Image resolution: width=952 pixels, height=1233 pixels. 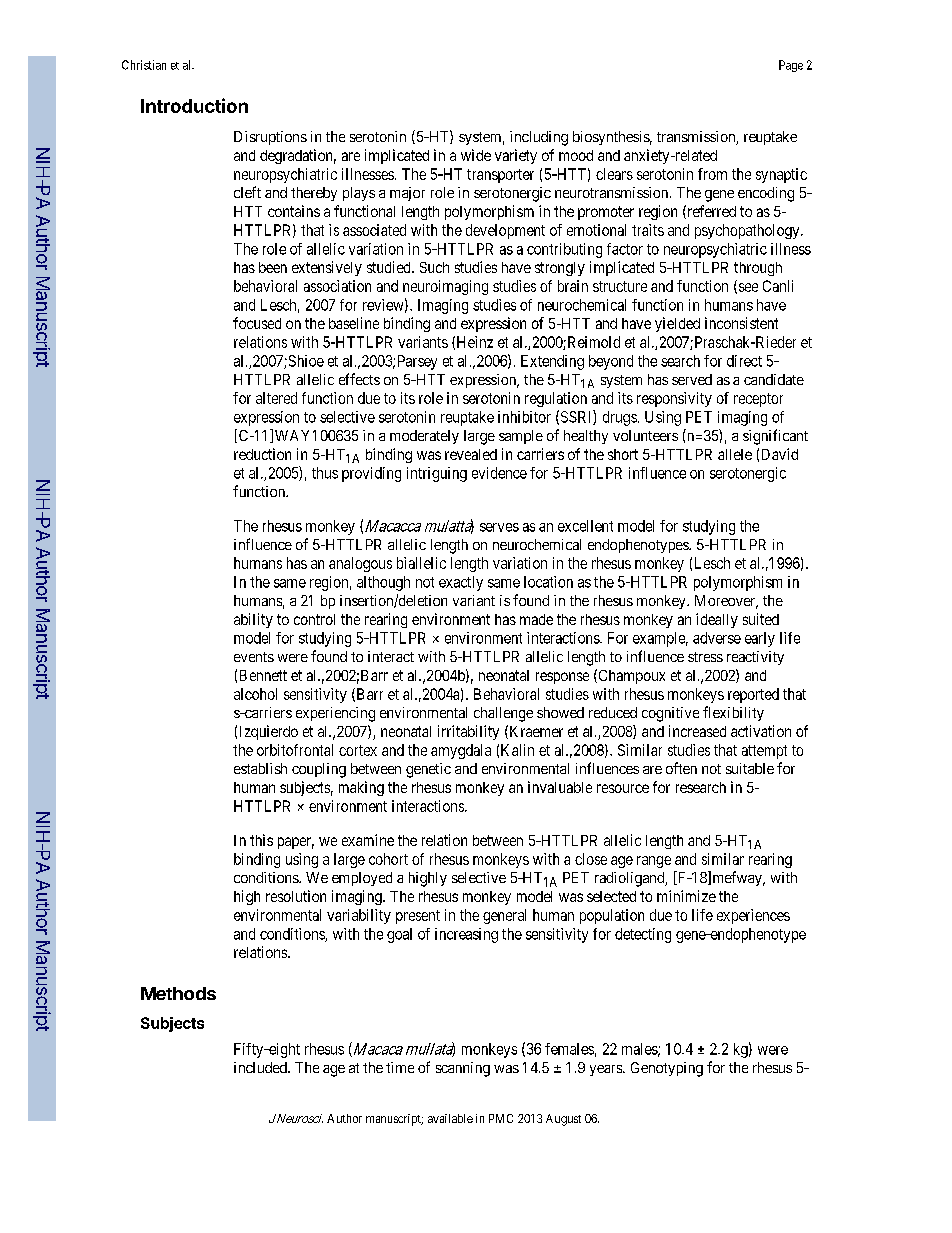 What do you see at coordinates (314, 619) in the image?
I see `control` at bounding box center [314, 619].
